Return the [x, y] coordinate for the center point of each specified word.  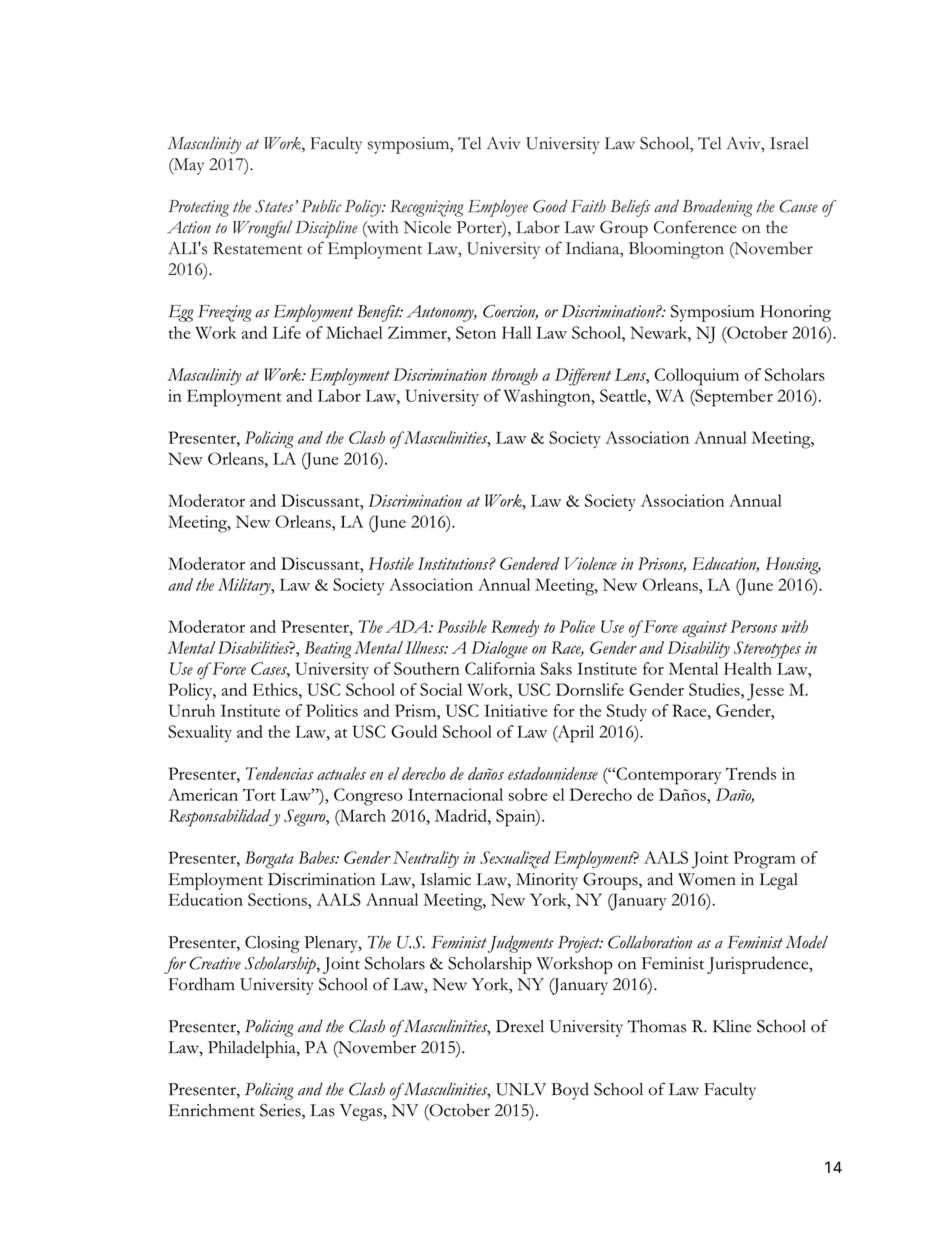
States [275, 206]
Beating [328, 649]
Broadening [718, 208]
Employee [498, 208]
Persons [753, 626]
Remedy [515, 628]
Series [281, 1111]
